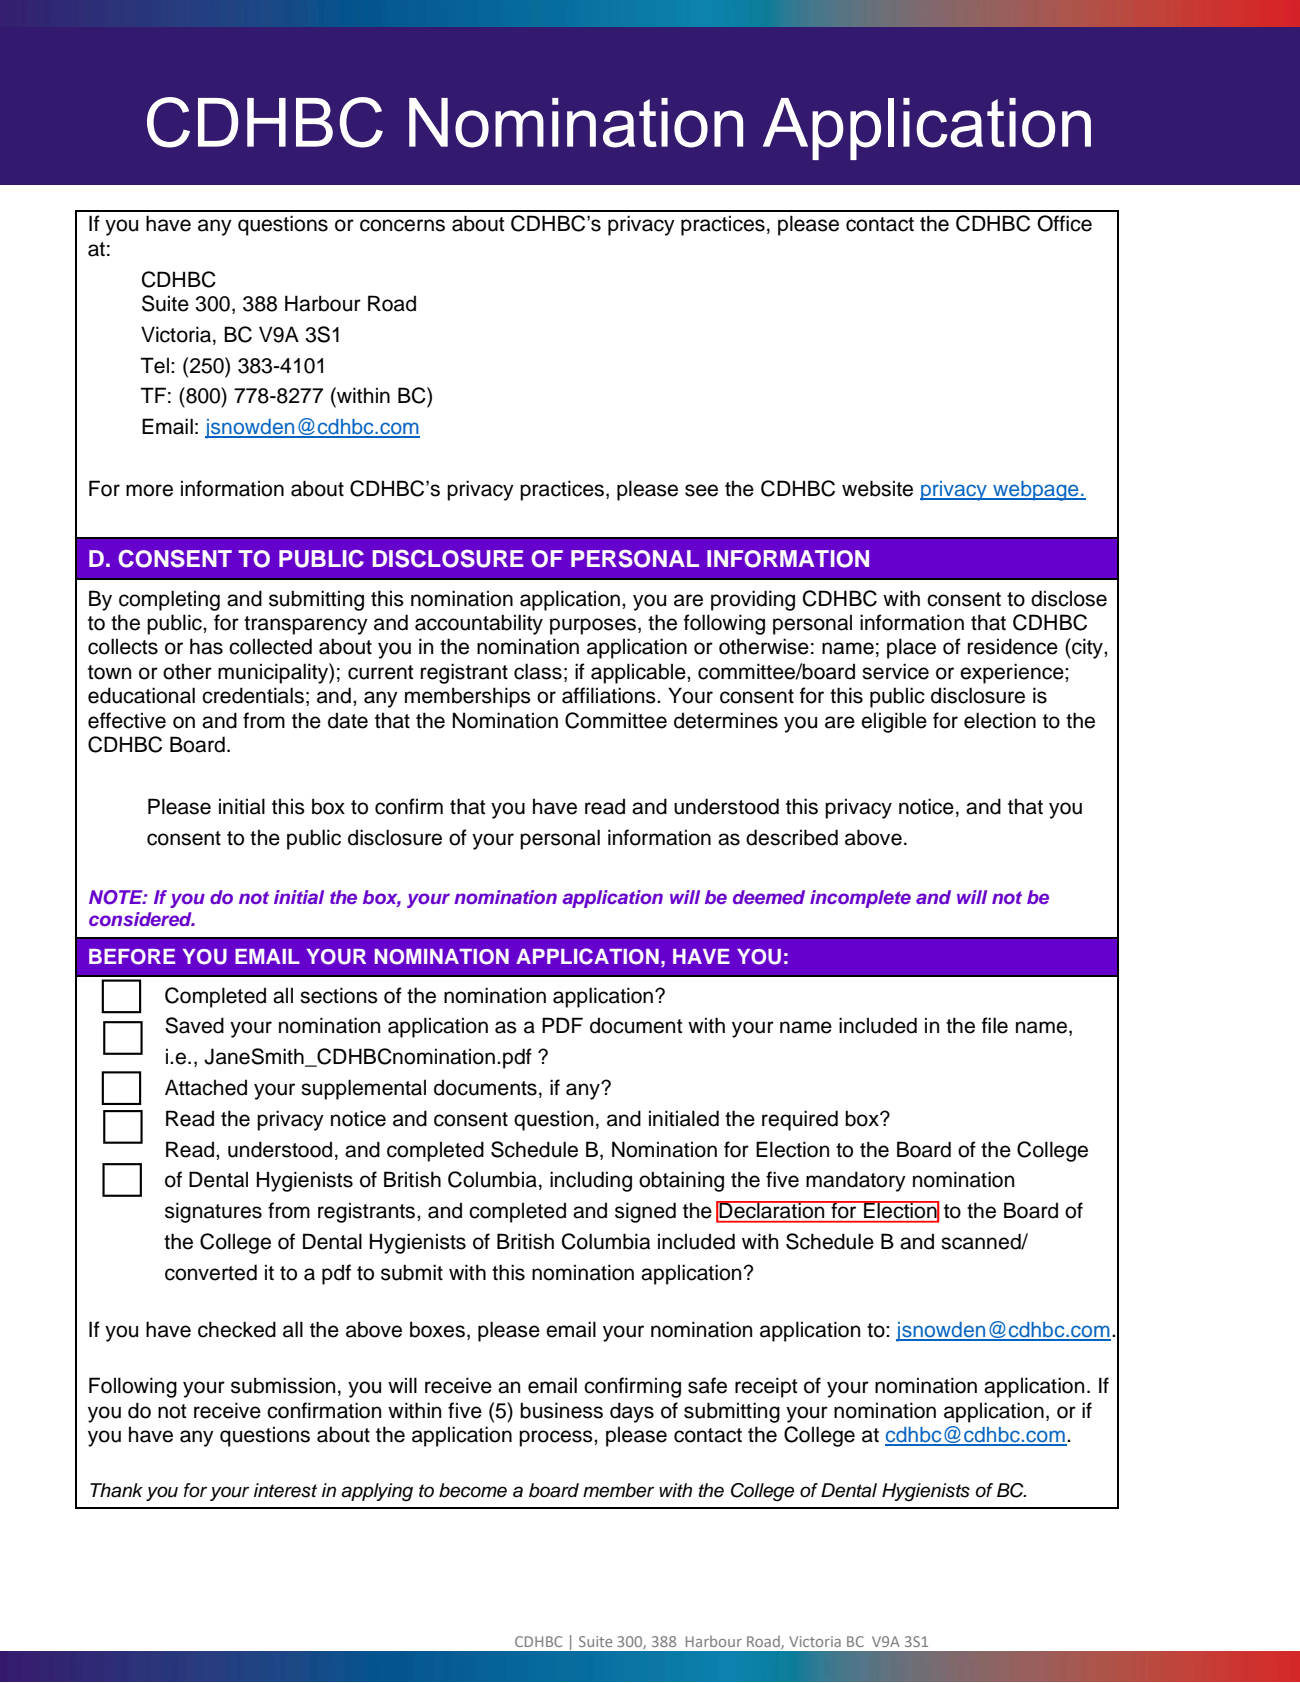 The width and height of the page is (1300, 1683). I want to click on process, so click(557, 1438).
